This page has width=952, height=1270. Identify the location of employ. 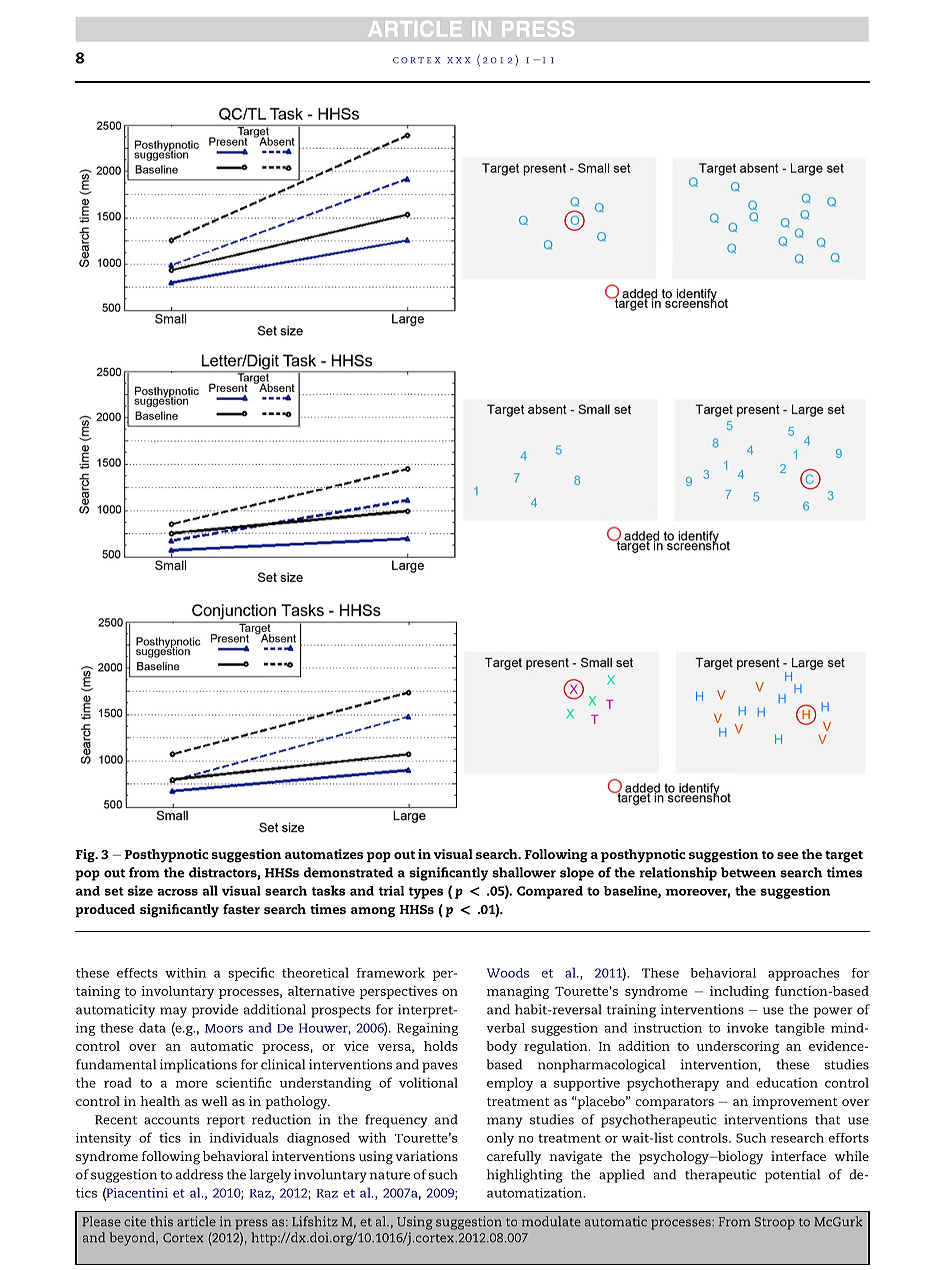
(510, 1084).
